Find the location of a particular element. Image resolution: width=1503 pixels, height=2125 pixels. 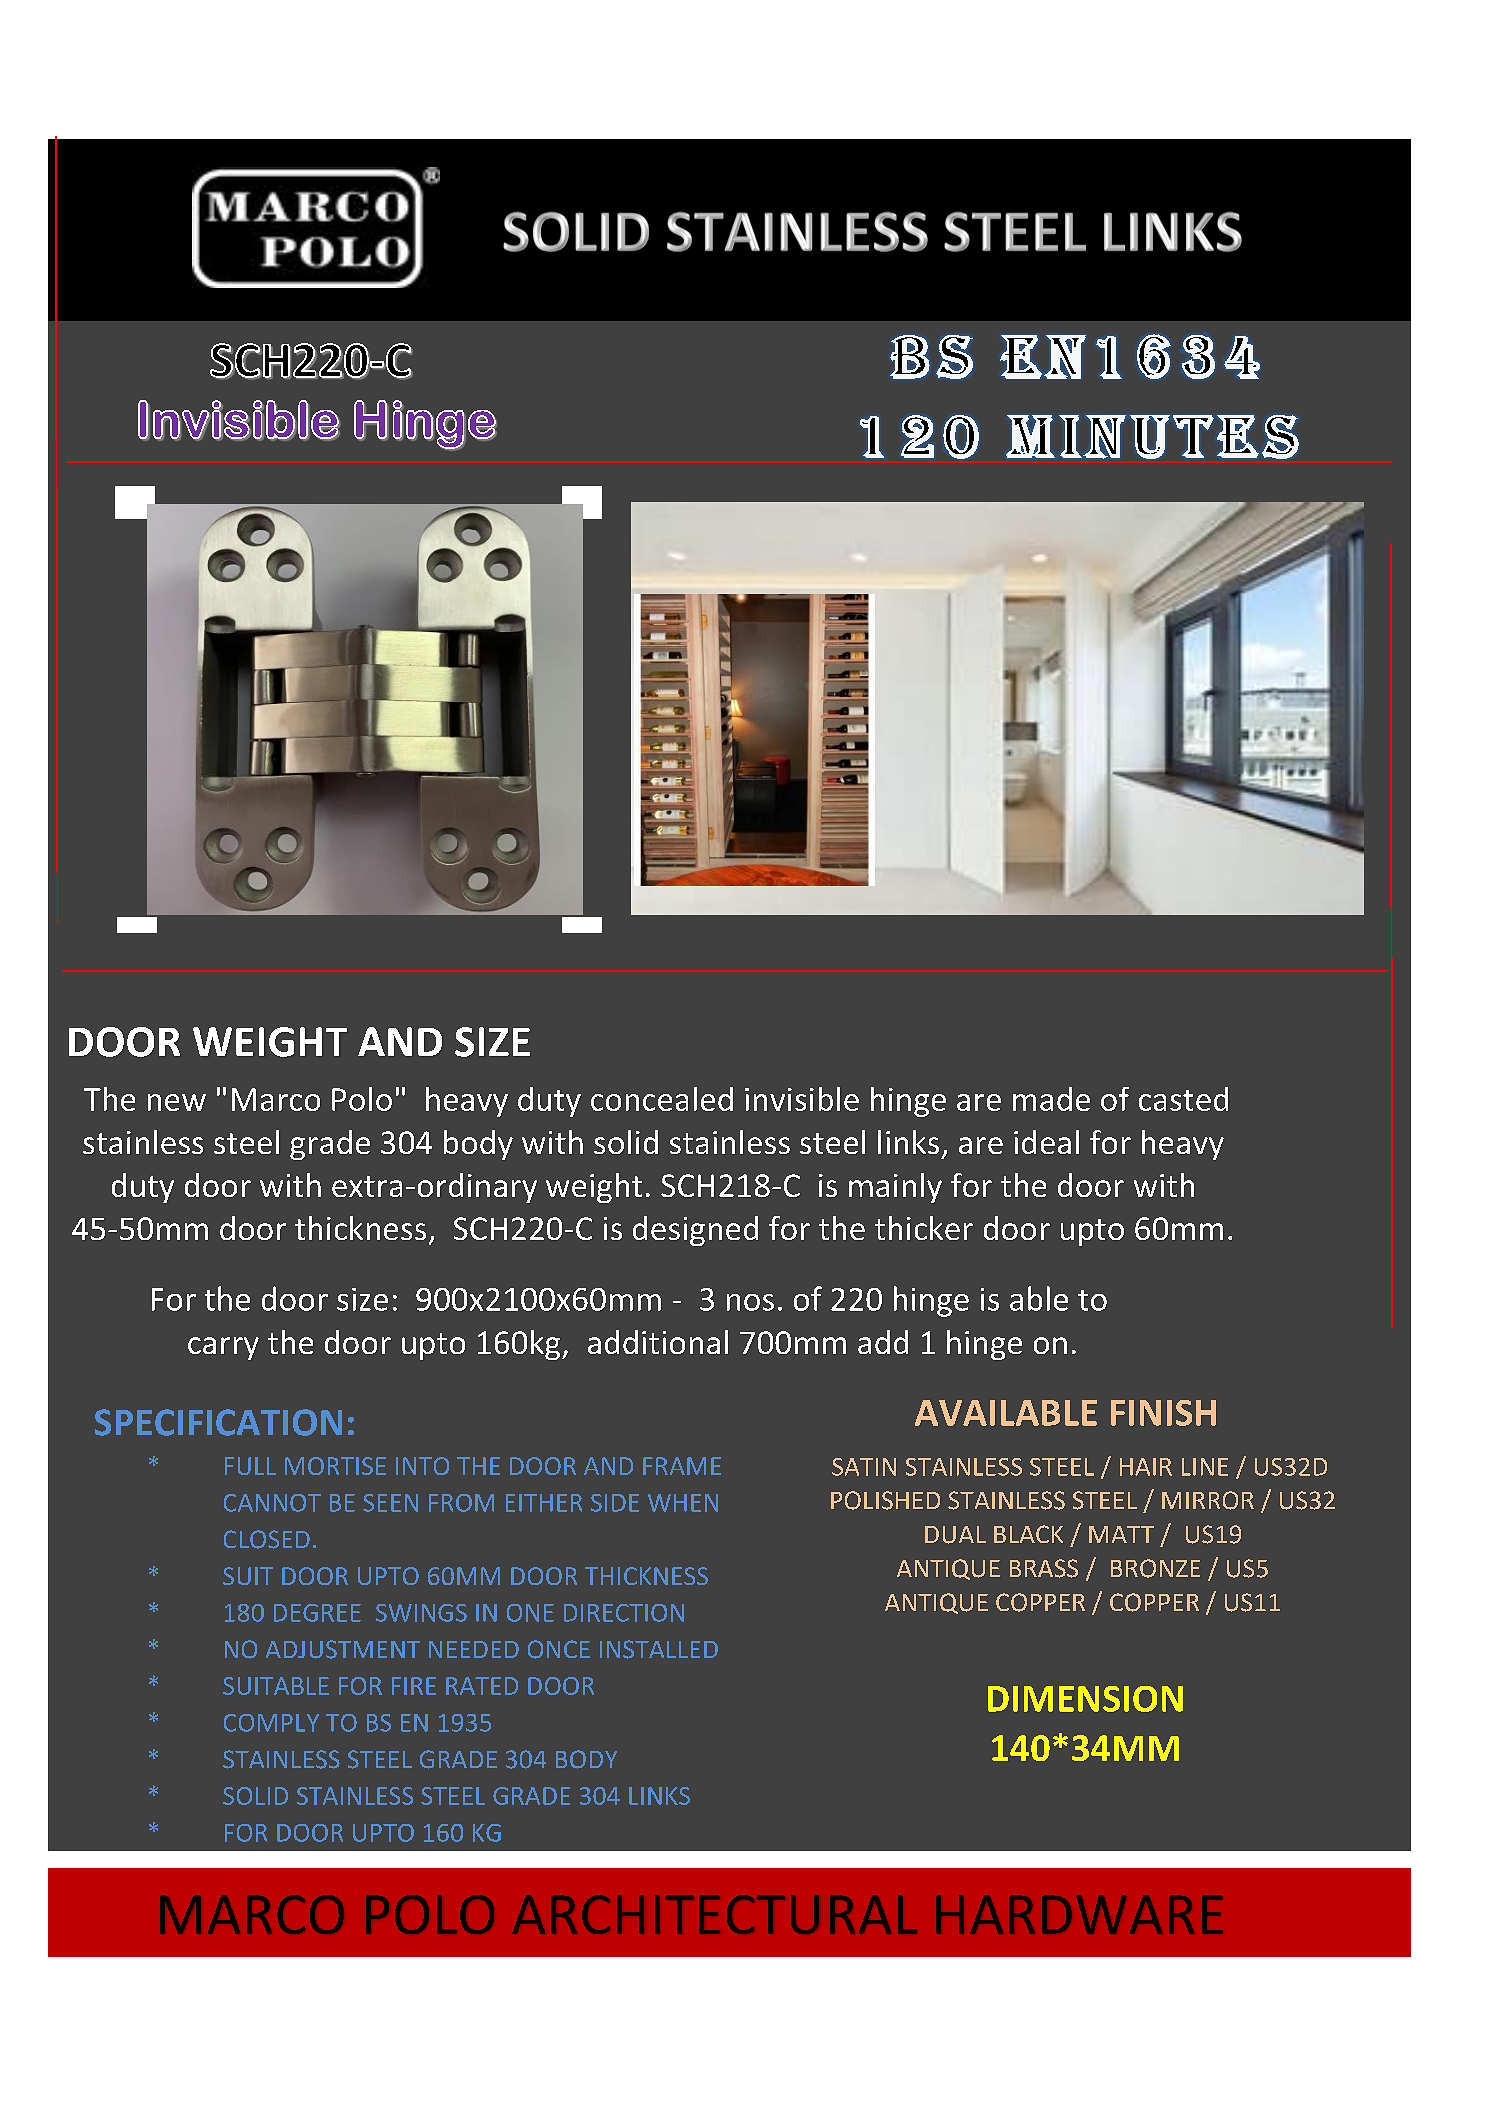

new is located at coordinates (177, 1102).
